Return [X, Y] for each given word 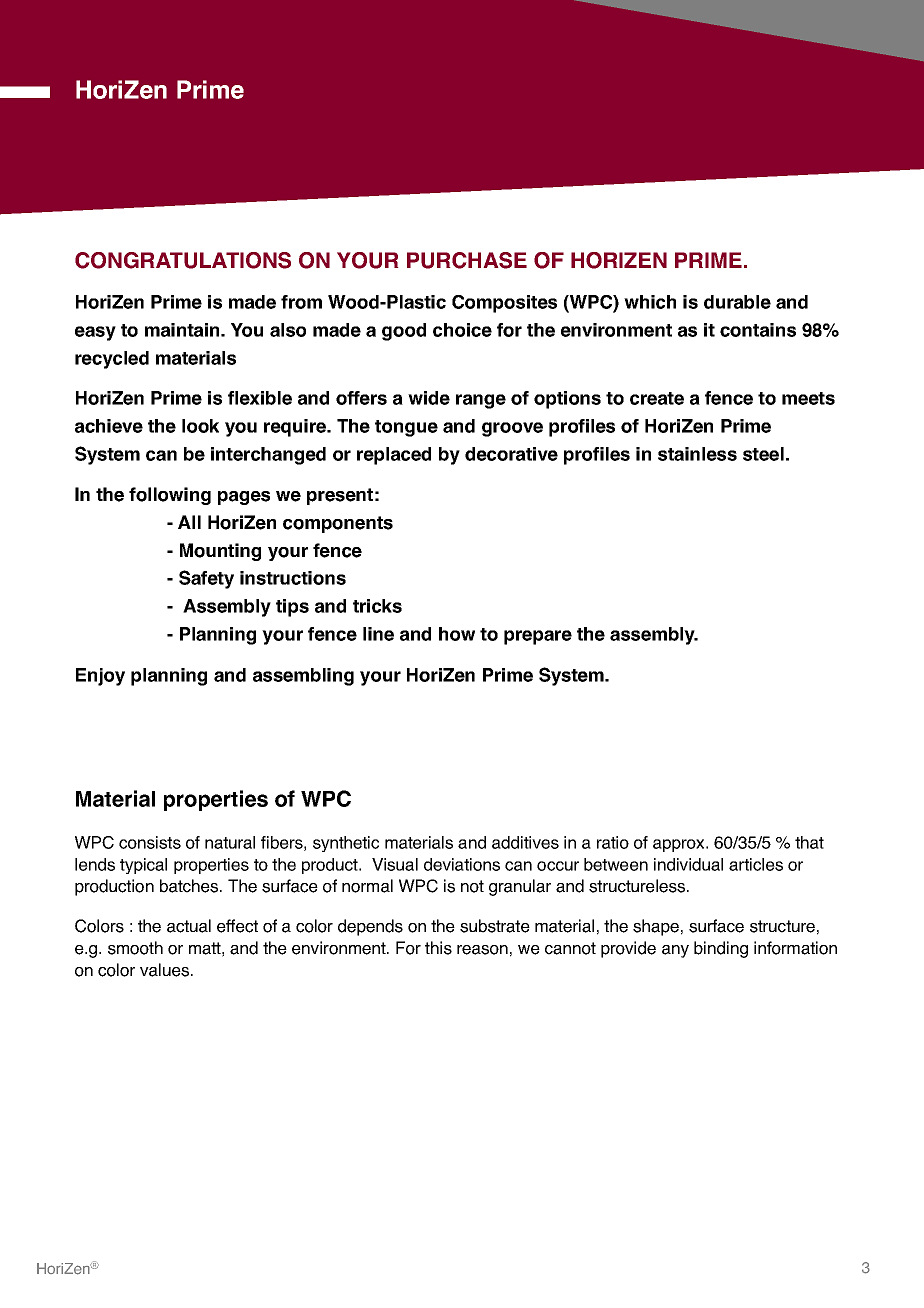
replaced [394, 456]
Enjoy [100, 677]
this [438, 948]
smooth [135, 948]
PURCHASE [467, 260]
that [809, 842]
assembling [303, 677]
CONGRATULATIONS [183, 260]
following [170, 496]
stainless [697, 454]
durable [737, 302]
